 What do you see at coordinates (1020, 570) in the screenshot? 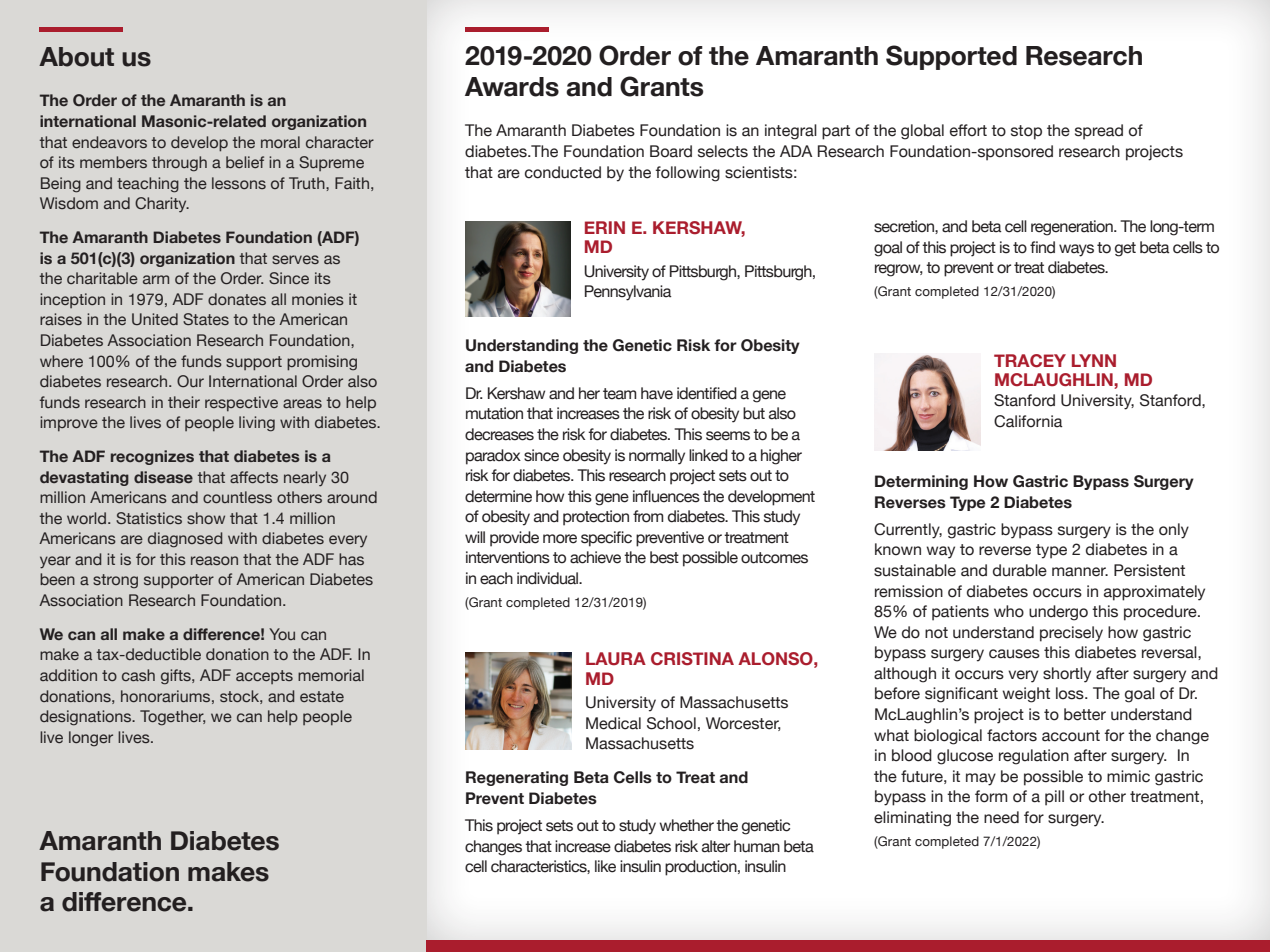
I see `durable` at bounding box center [1020, 570].
